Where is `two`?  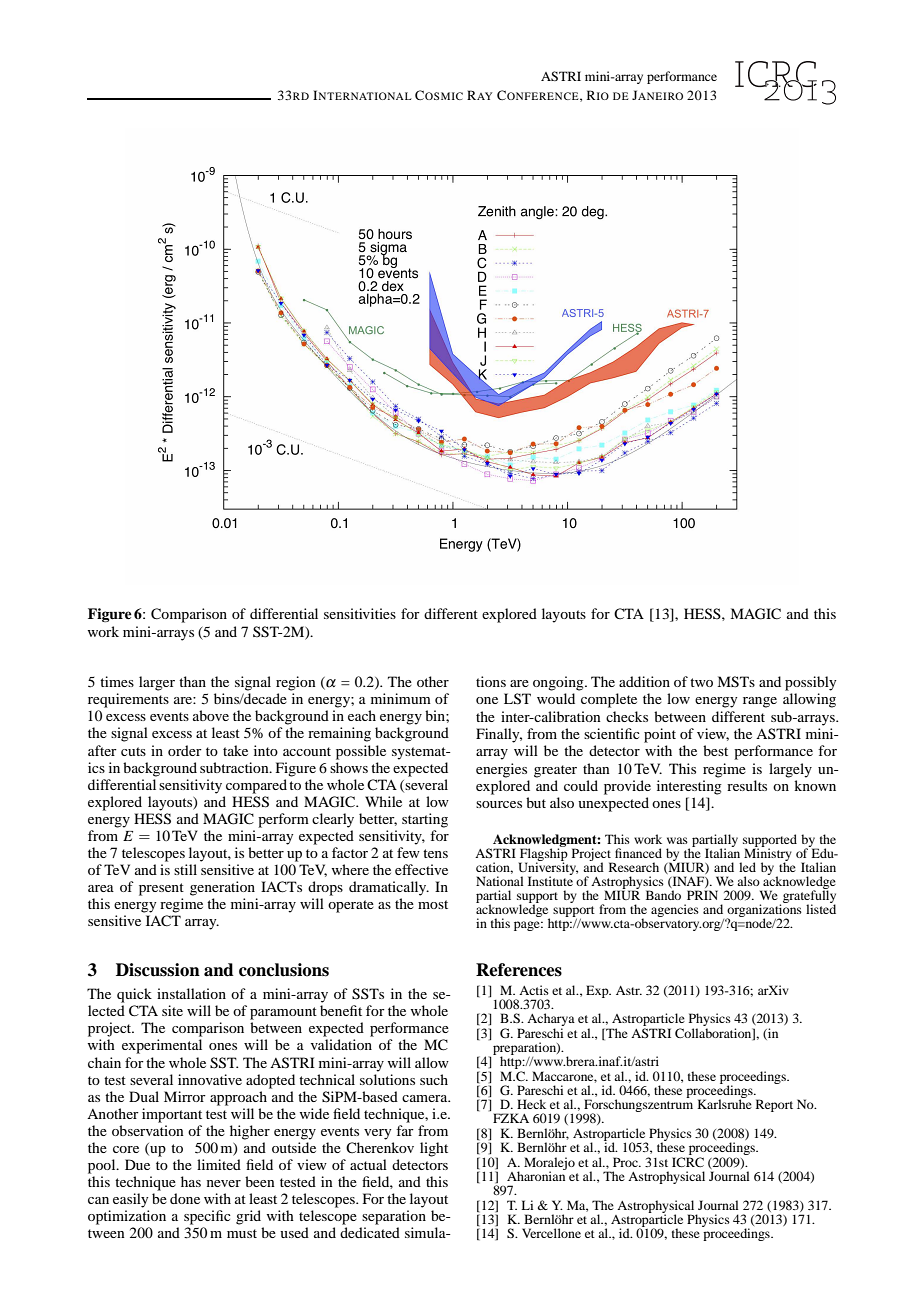 two is located at coordinates (701, 682).
